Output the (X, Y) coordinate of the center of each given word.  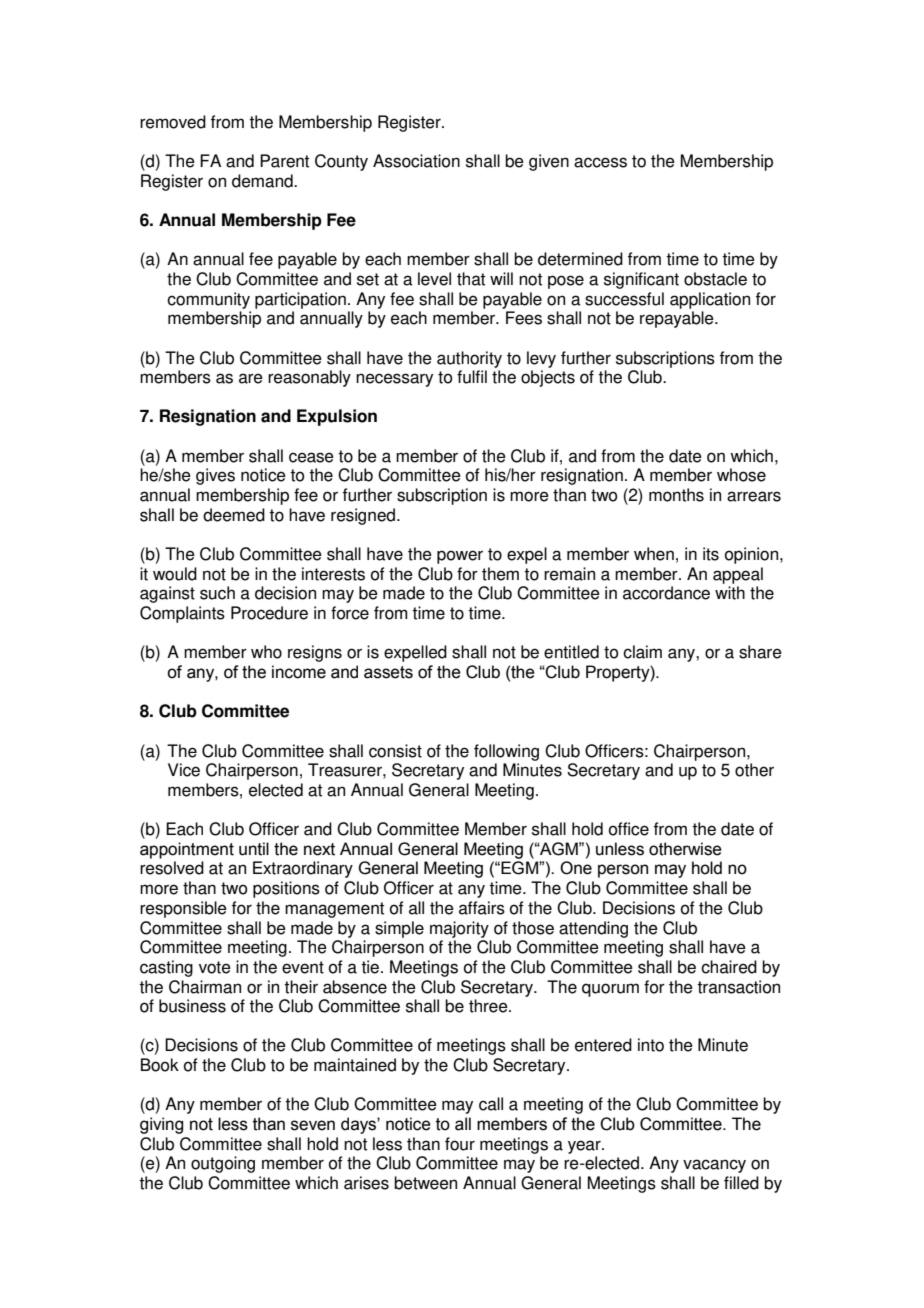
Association (416, 161)
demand (263, 181)
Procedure (269, 613)
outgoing (223, 1164)
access (600, 162)
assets (388, 672)
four (460, 1144)
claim (642, 652)
